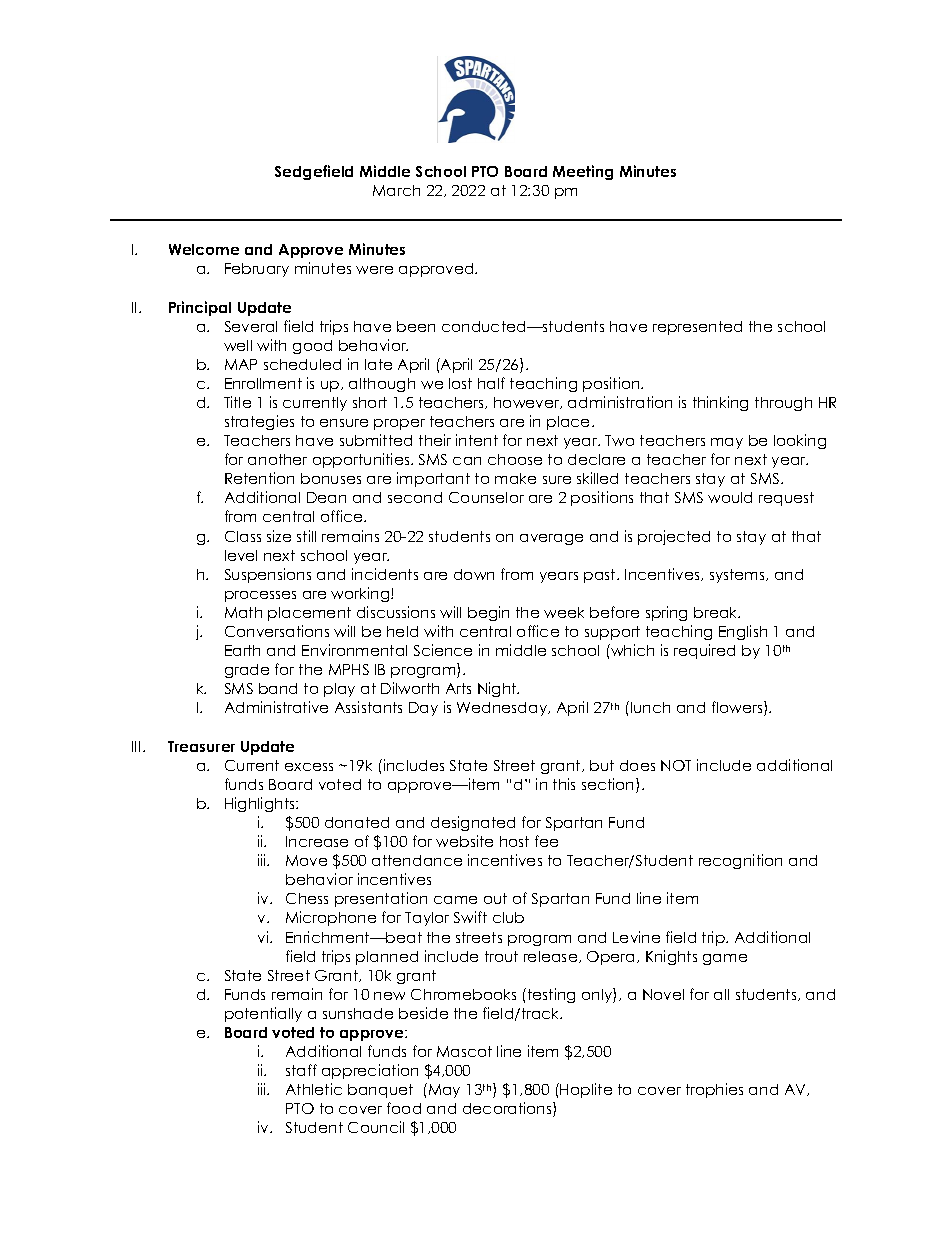 This screenshot has height=1233, width=952. Describe the element at coordinates (477, 440) in the screenshot. I see `intent` at that location.
